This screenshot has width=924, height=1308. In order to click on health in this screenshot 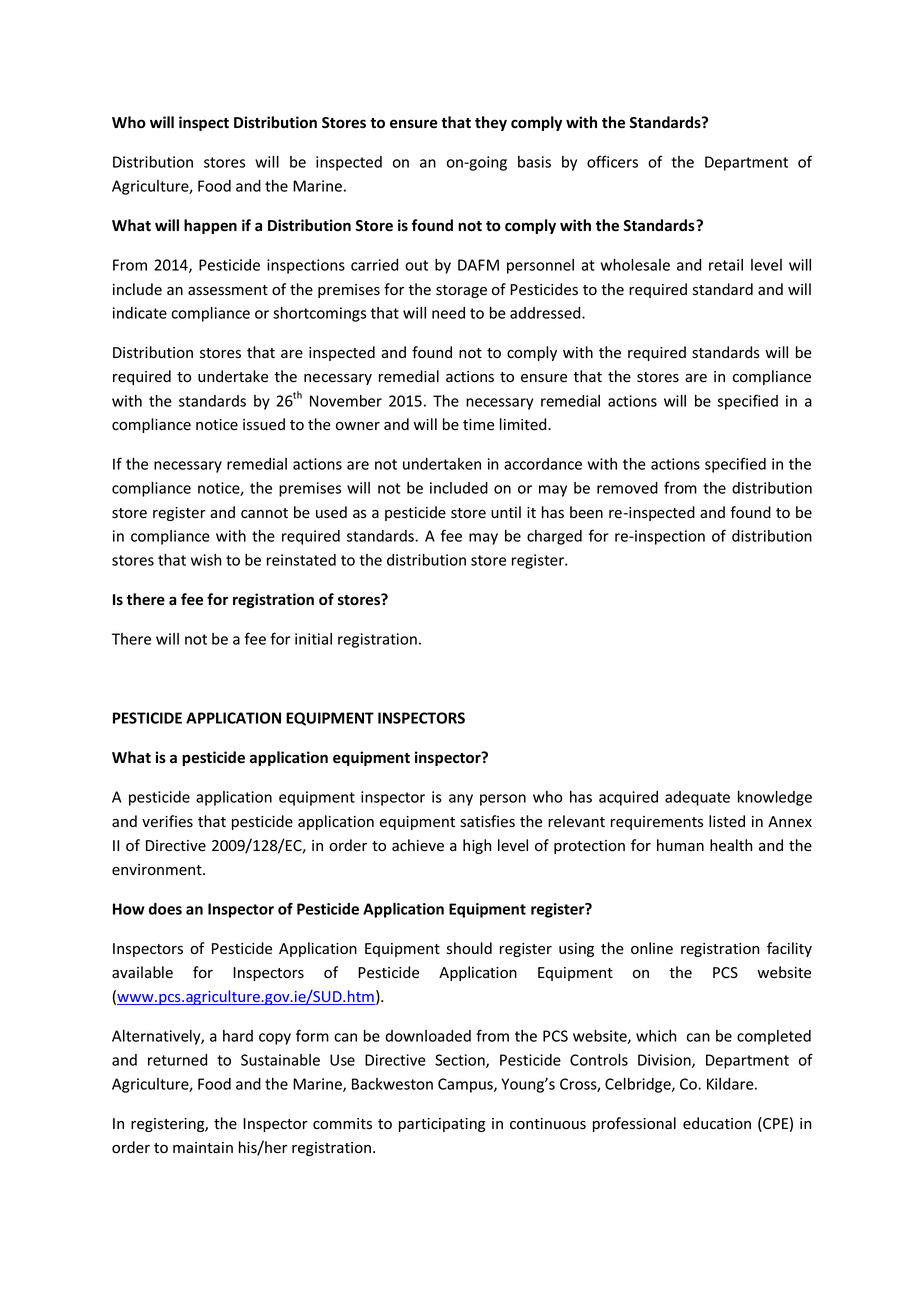, I will do `click(731, 845)`.
